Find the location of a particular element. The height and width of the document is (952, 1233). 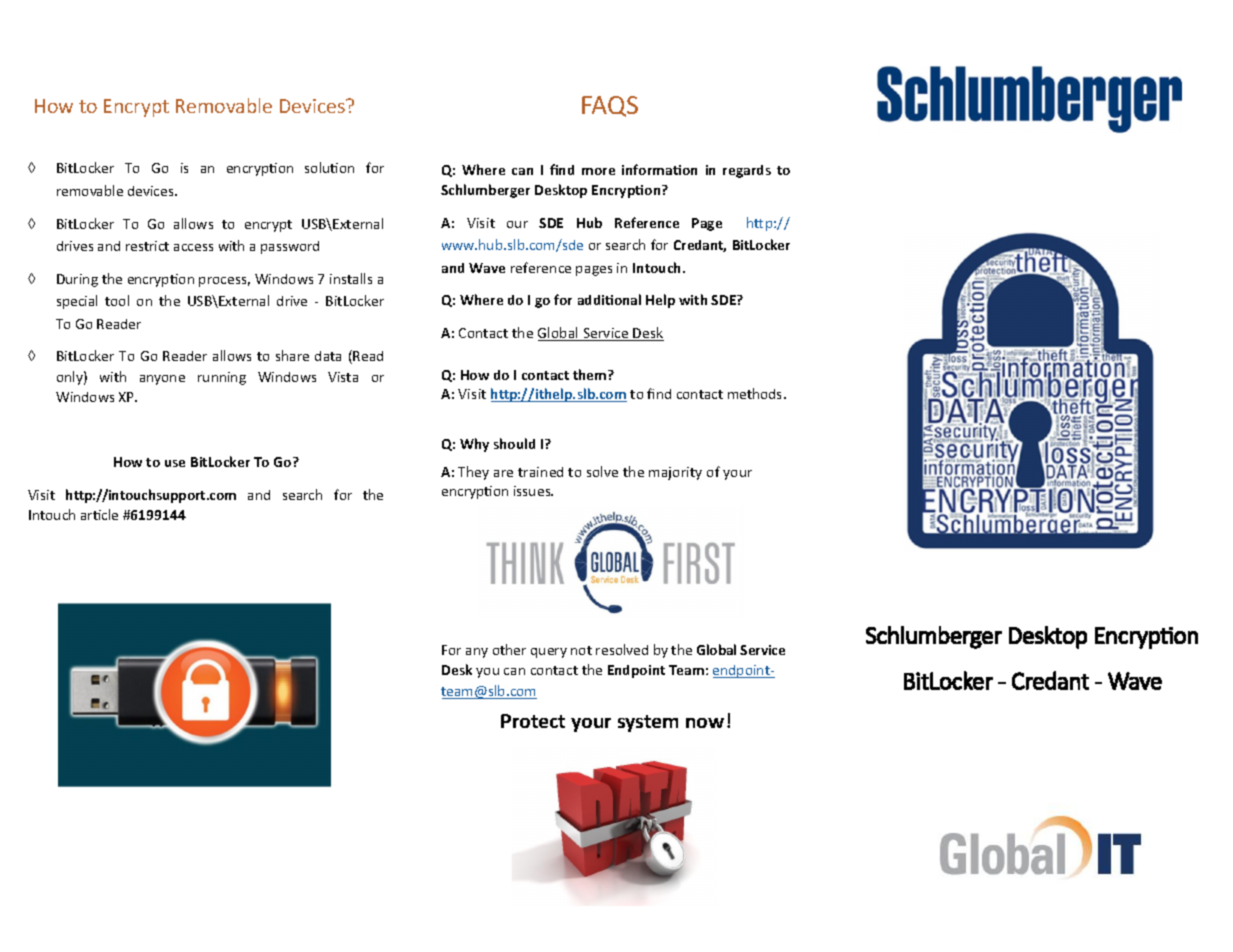

more is located at coordinates (598, 171).
